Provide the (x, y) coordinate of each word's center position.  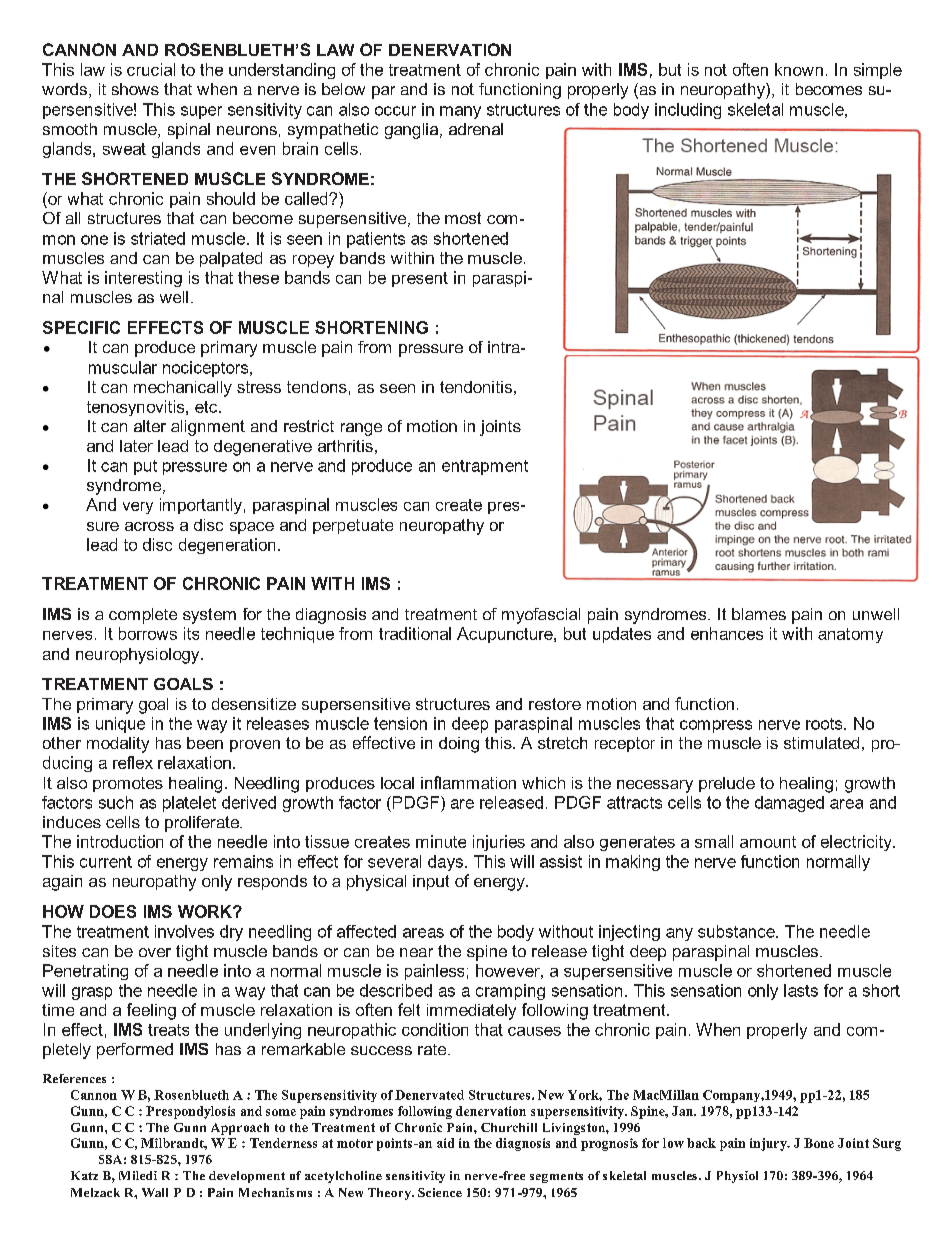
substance (737, 931)
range (361, 429)
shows (135, 89)
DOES (113, 911)
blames (759, 614)
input (431, 882)
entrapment (485, 467)
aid (445, 1143)
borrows (148, 633)
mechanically (183, 389)
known (799, 69)
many (460, 112)
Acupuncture (506, 635)
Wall (155, 1192)
